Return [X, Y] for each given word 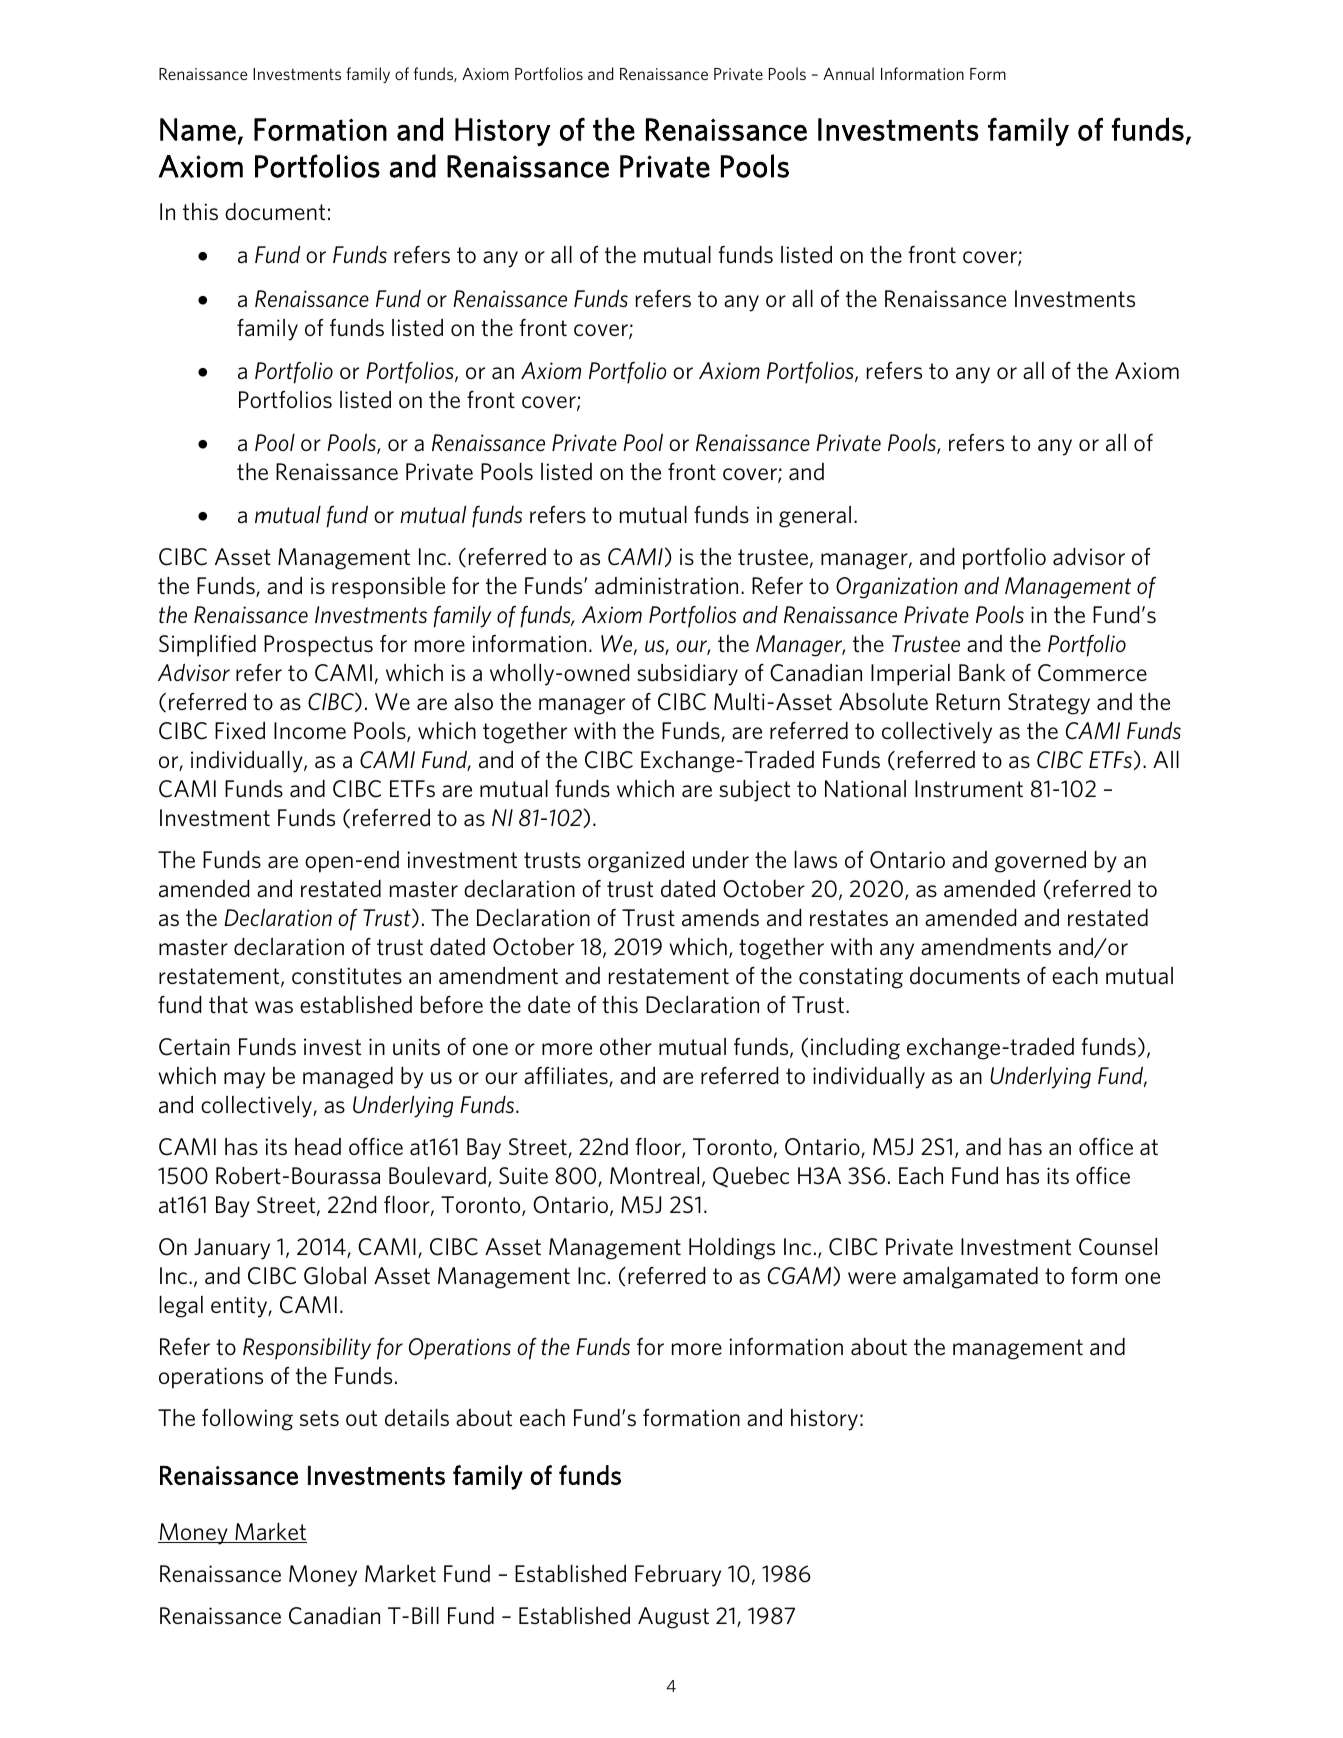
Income [310, 730]
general [815, 517]
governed [1040, 861]
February [678, 1576]
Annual [848, 73]
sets [319, 1418]
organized [636, 861]
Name [198, 129]
